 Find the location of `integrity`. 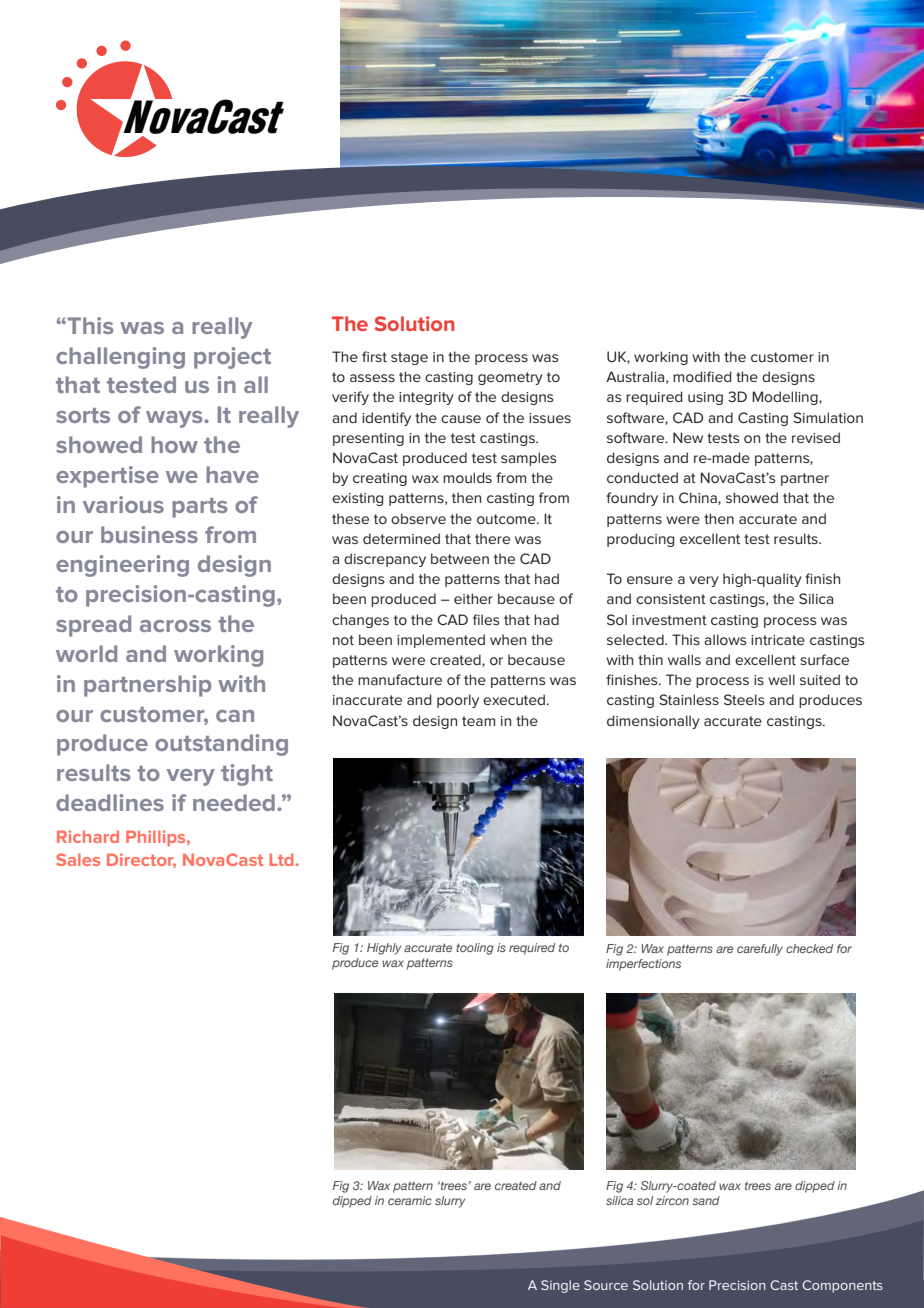

integrity is located at coordinates (426, 398).
